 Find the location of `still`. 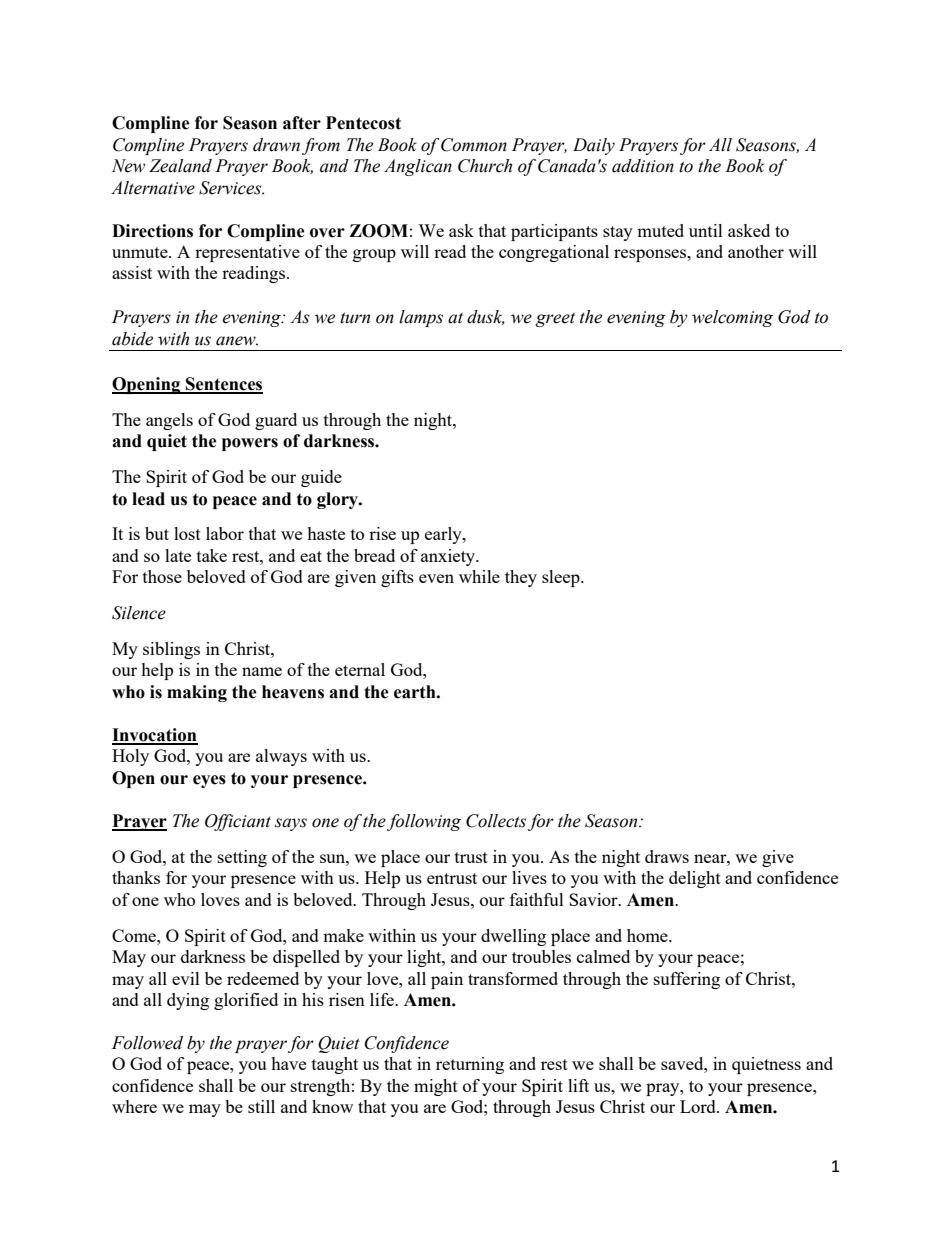

still is located at coordinates (261, 1106).
